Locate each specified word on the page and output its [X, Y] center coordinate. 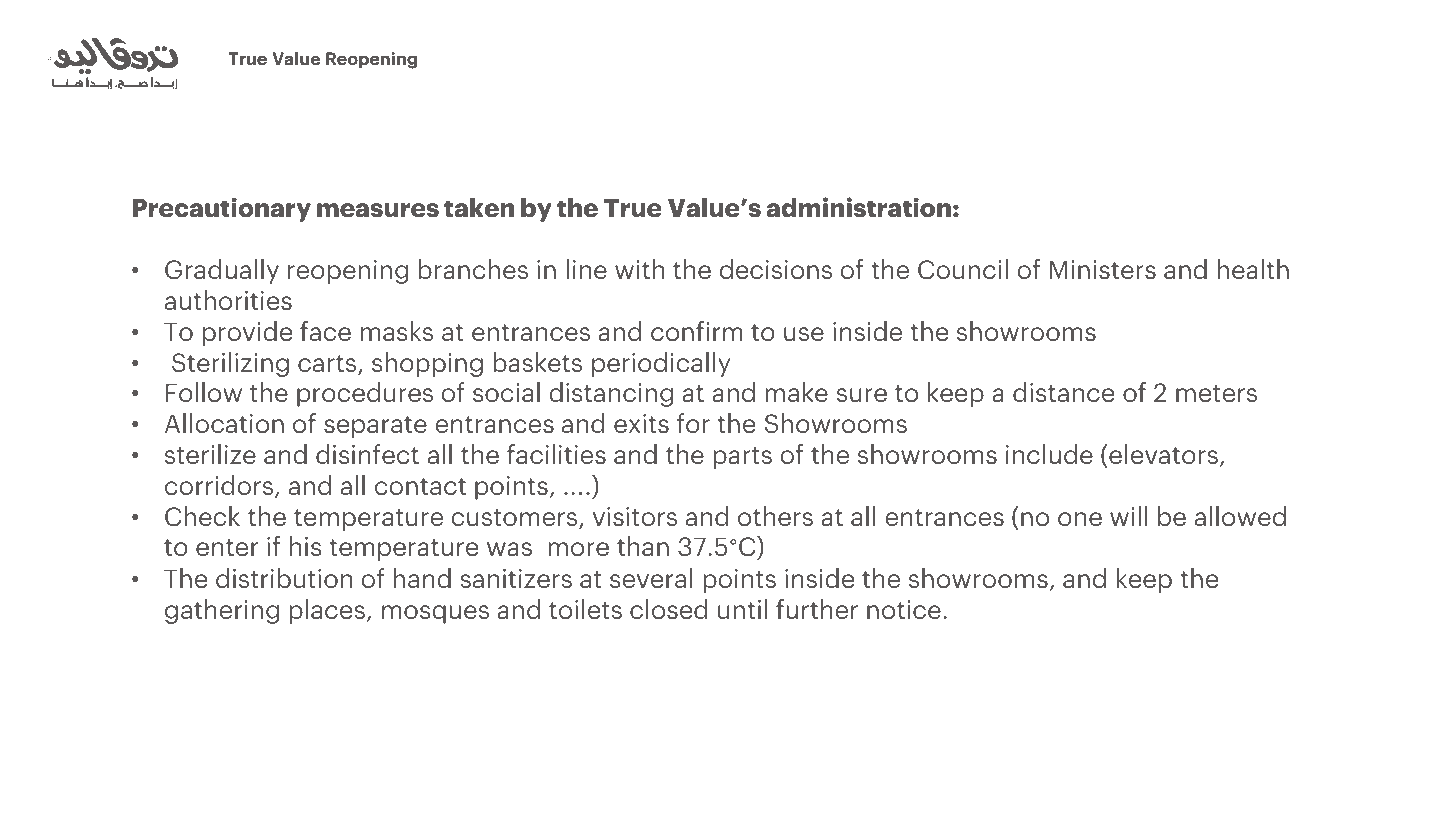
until [742, 609]
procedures [365, 394]
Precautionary [221, 209]
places [327, 611]
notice [904, 609]
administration [858, 207]
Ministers [1103, 269]
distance [1064, 392]
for [693, 423]
